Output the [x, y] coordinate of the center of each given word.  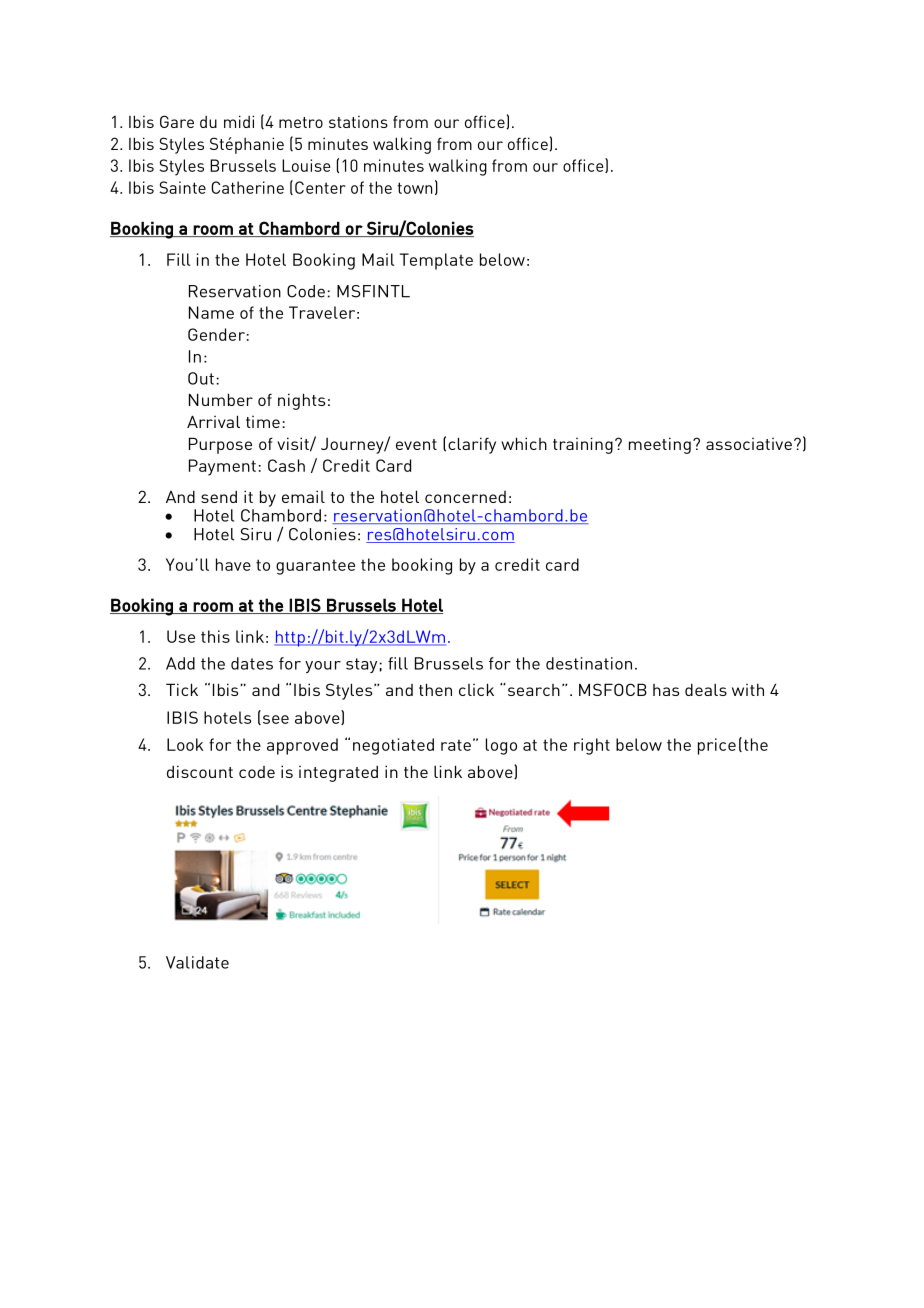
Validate [197, 962]
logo [501, 746]
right [592, 746]
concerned [465, 497]
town [414, 188]
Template [436, 261]
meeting [660, 445]
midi [239, 121]
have [233, 564]
